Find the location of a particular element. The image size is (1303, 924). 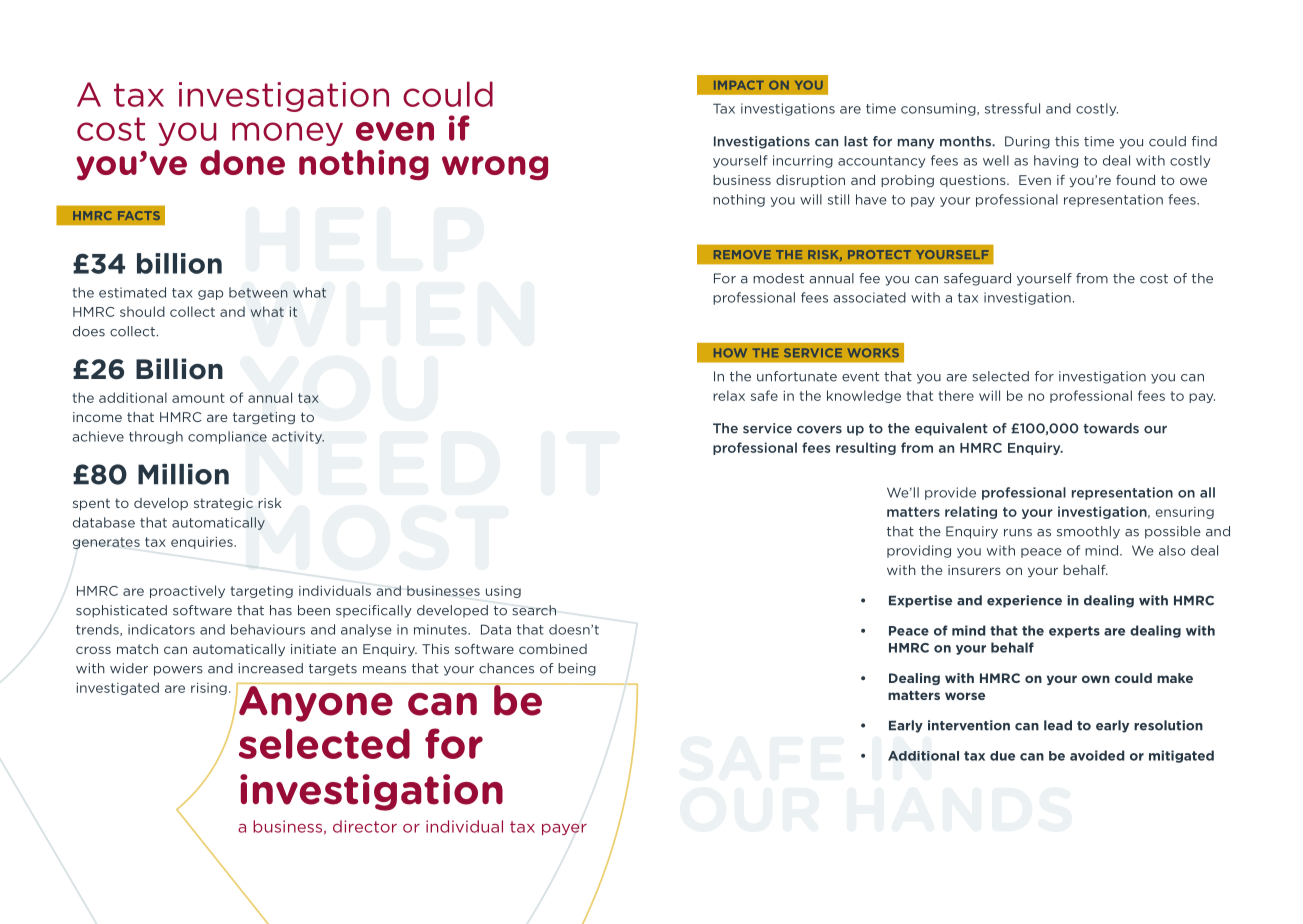

gap is located at coordinates (210, 295).
